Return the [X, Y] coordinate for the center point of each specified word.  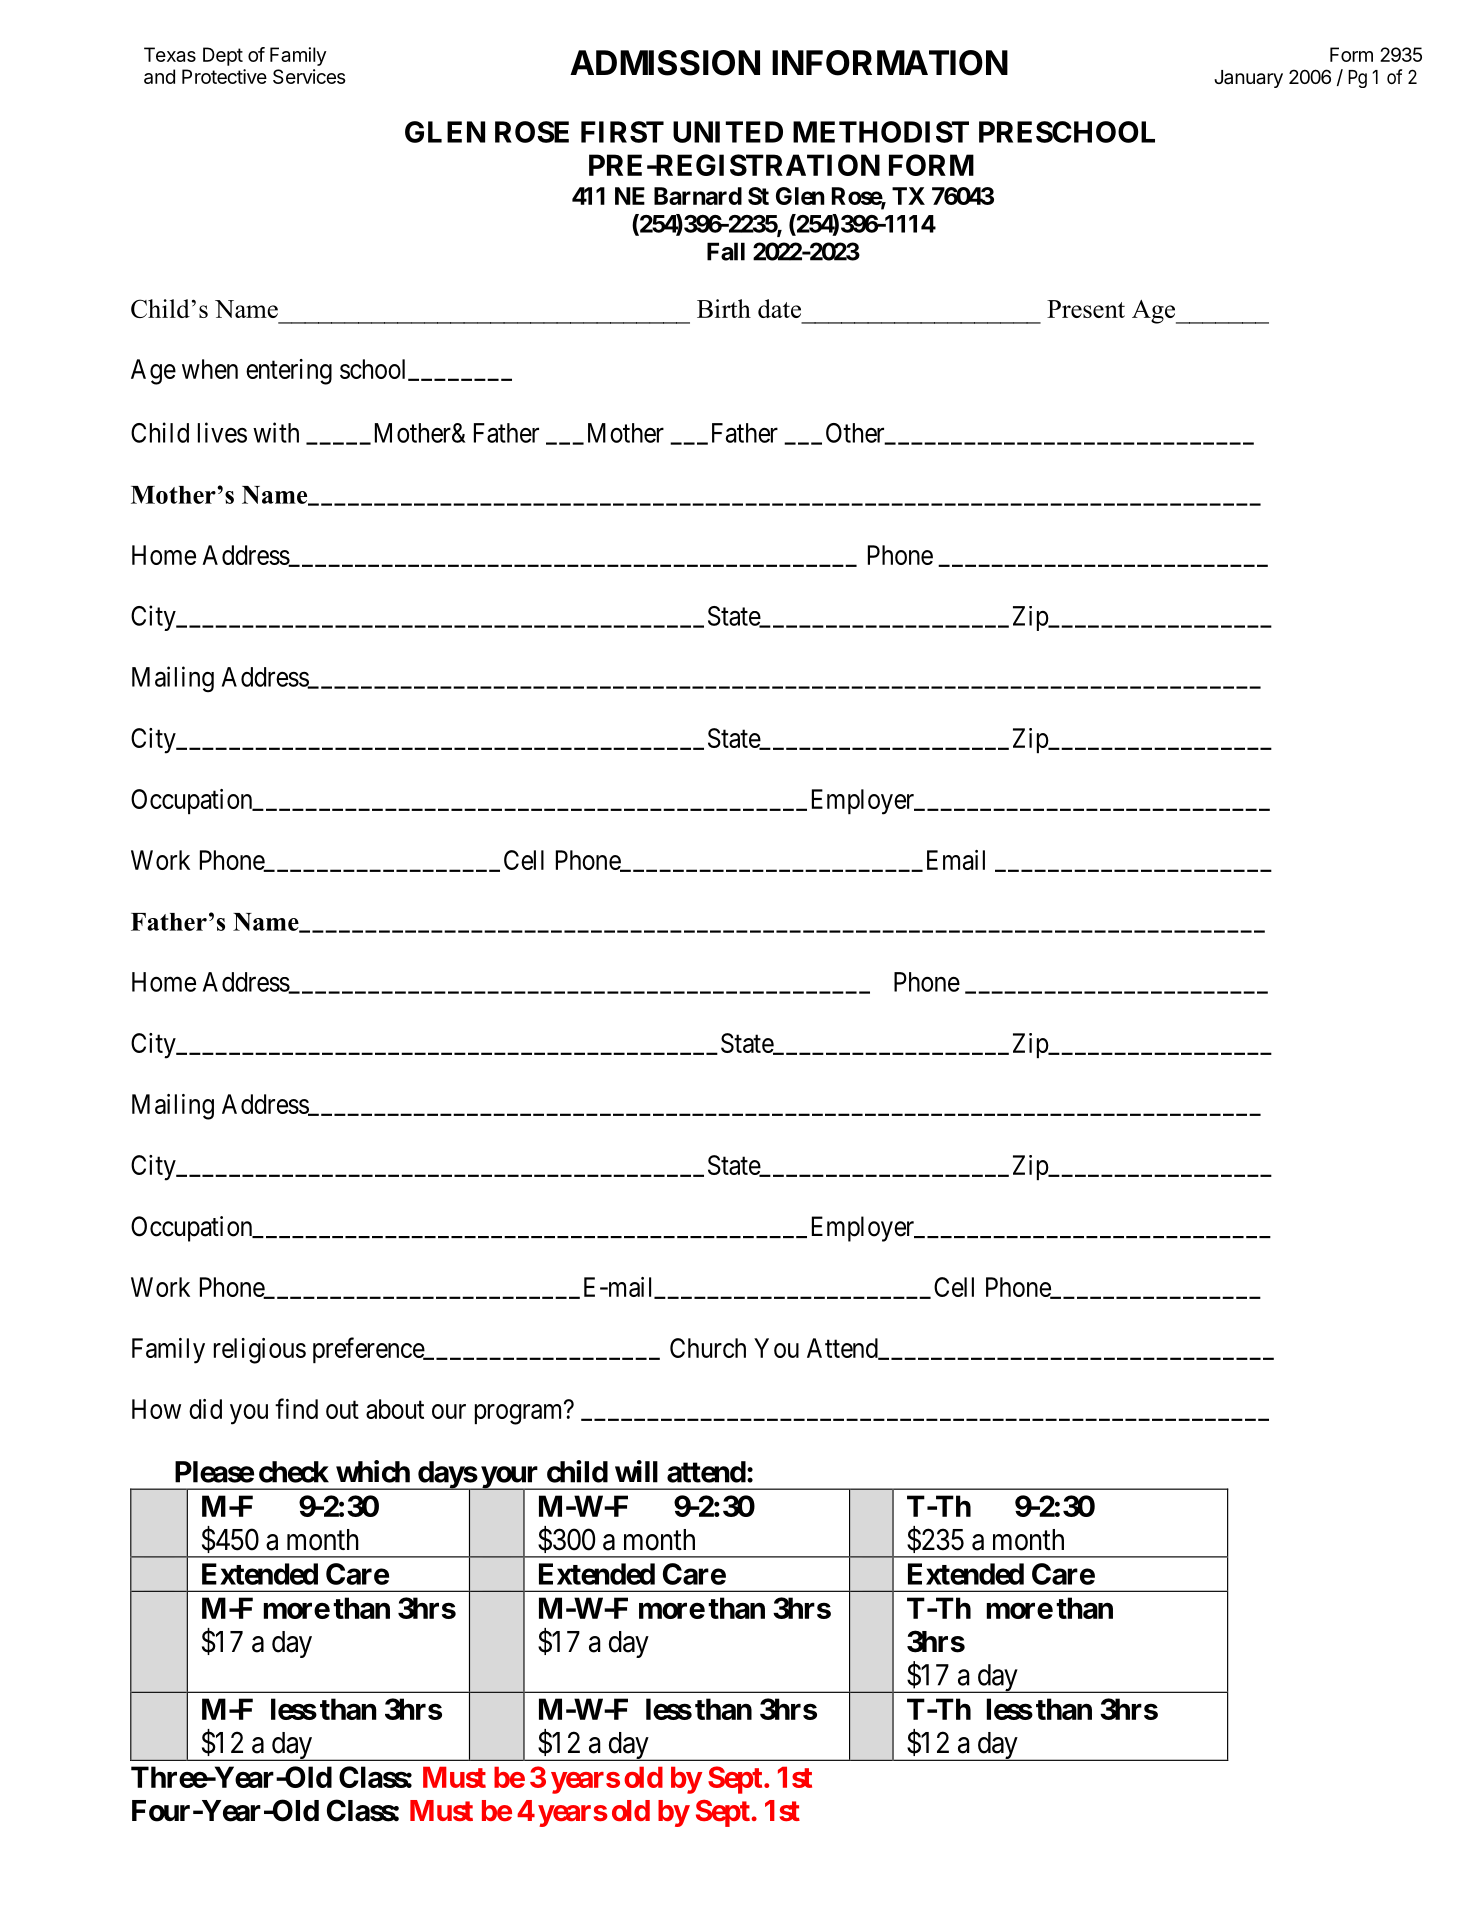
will [636, 1471]
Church [708, 1348]
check [294, 1472]
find [296, 1408]
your [510, 1478]
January [1248, 79]
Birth [724, 308]
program [520, 1414]
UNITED [728, 132]
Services [309, 76]
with [276, 432]
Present [1086, 309]
